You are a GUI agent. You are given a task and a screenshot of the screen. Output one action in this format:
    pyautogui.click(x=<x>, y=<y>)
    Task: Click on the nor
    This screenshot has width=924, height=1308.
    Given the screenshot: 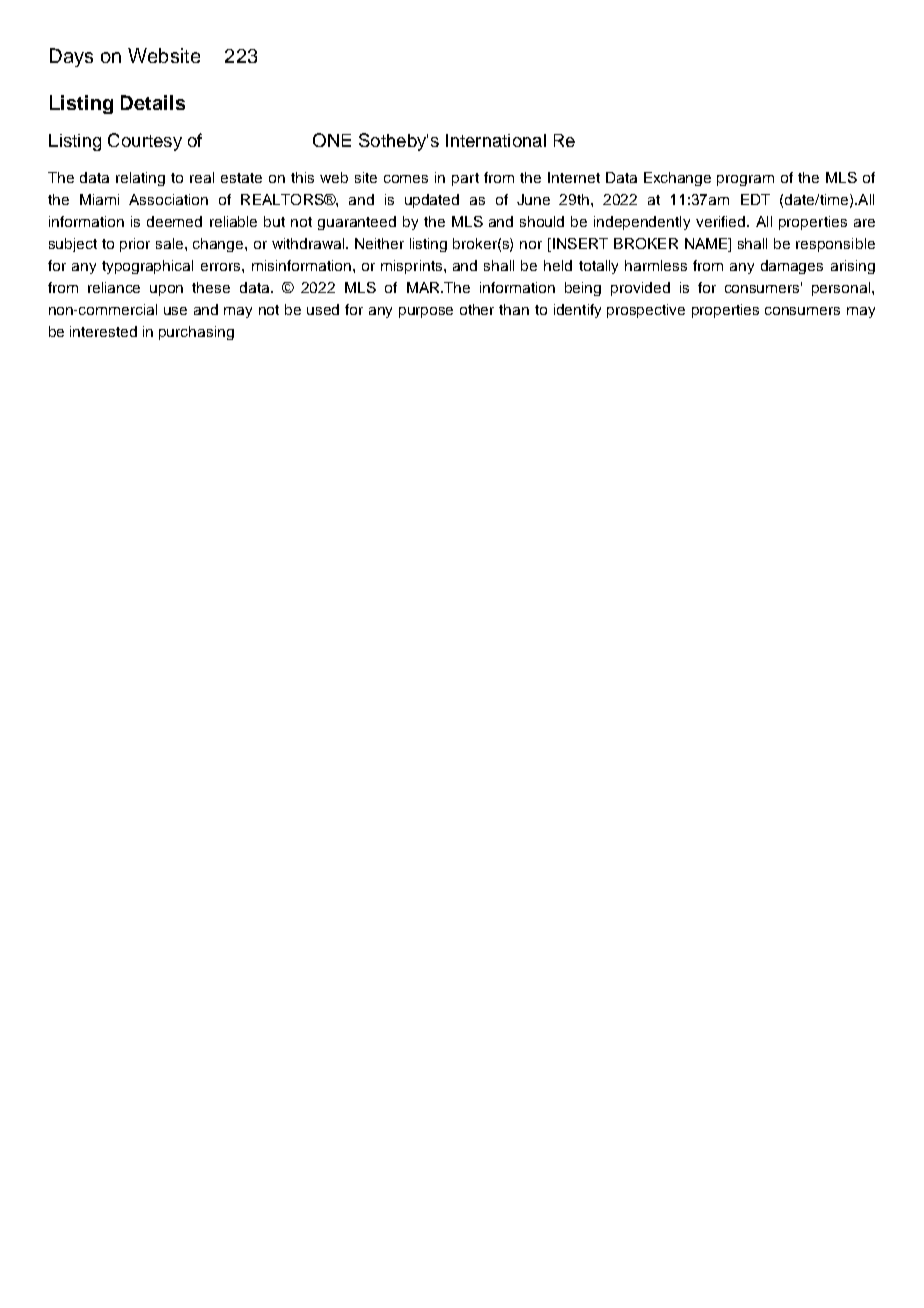 What is the action you would take?
    pyautogui.click(x=531, y=245)
